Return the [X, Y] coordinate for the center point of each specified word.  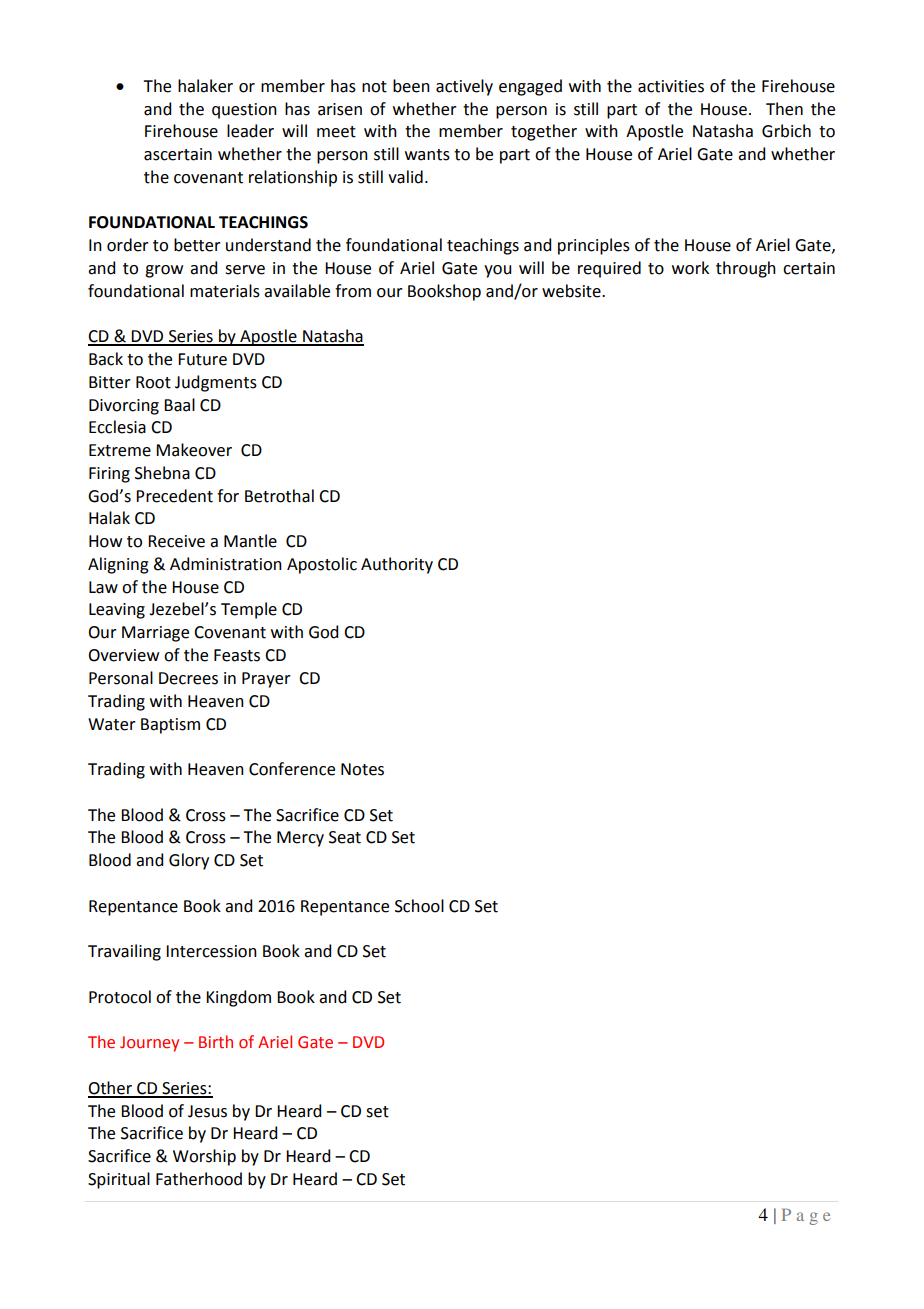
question [244, 111]
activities [671, 86]
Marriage [155, 634]
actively [464, 87]
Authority [397, 565]
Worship [204, 1157]
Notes [362, 769]
